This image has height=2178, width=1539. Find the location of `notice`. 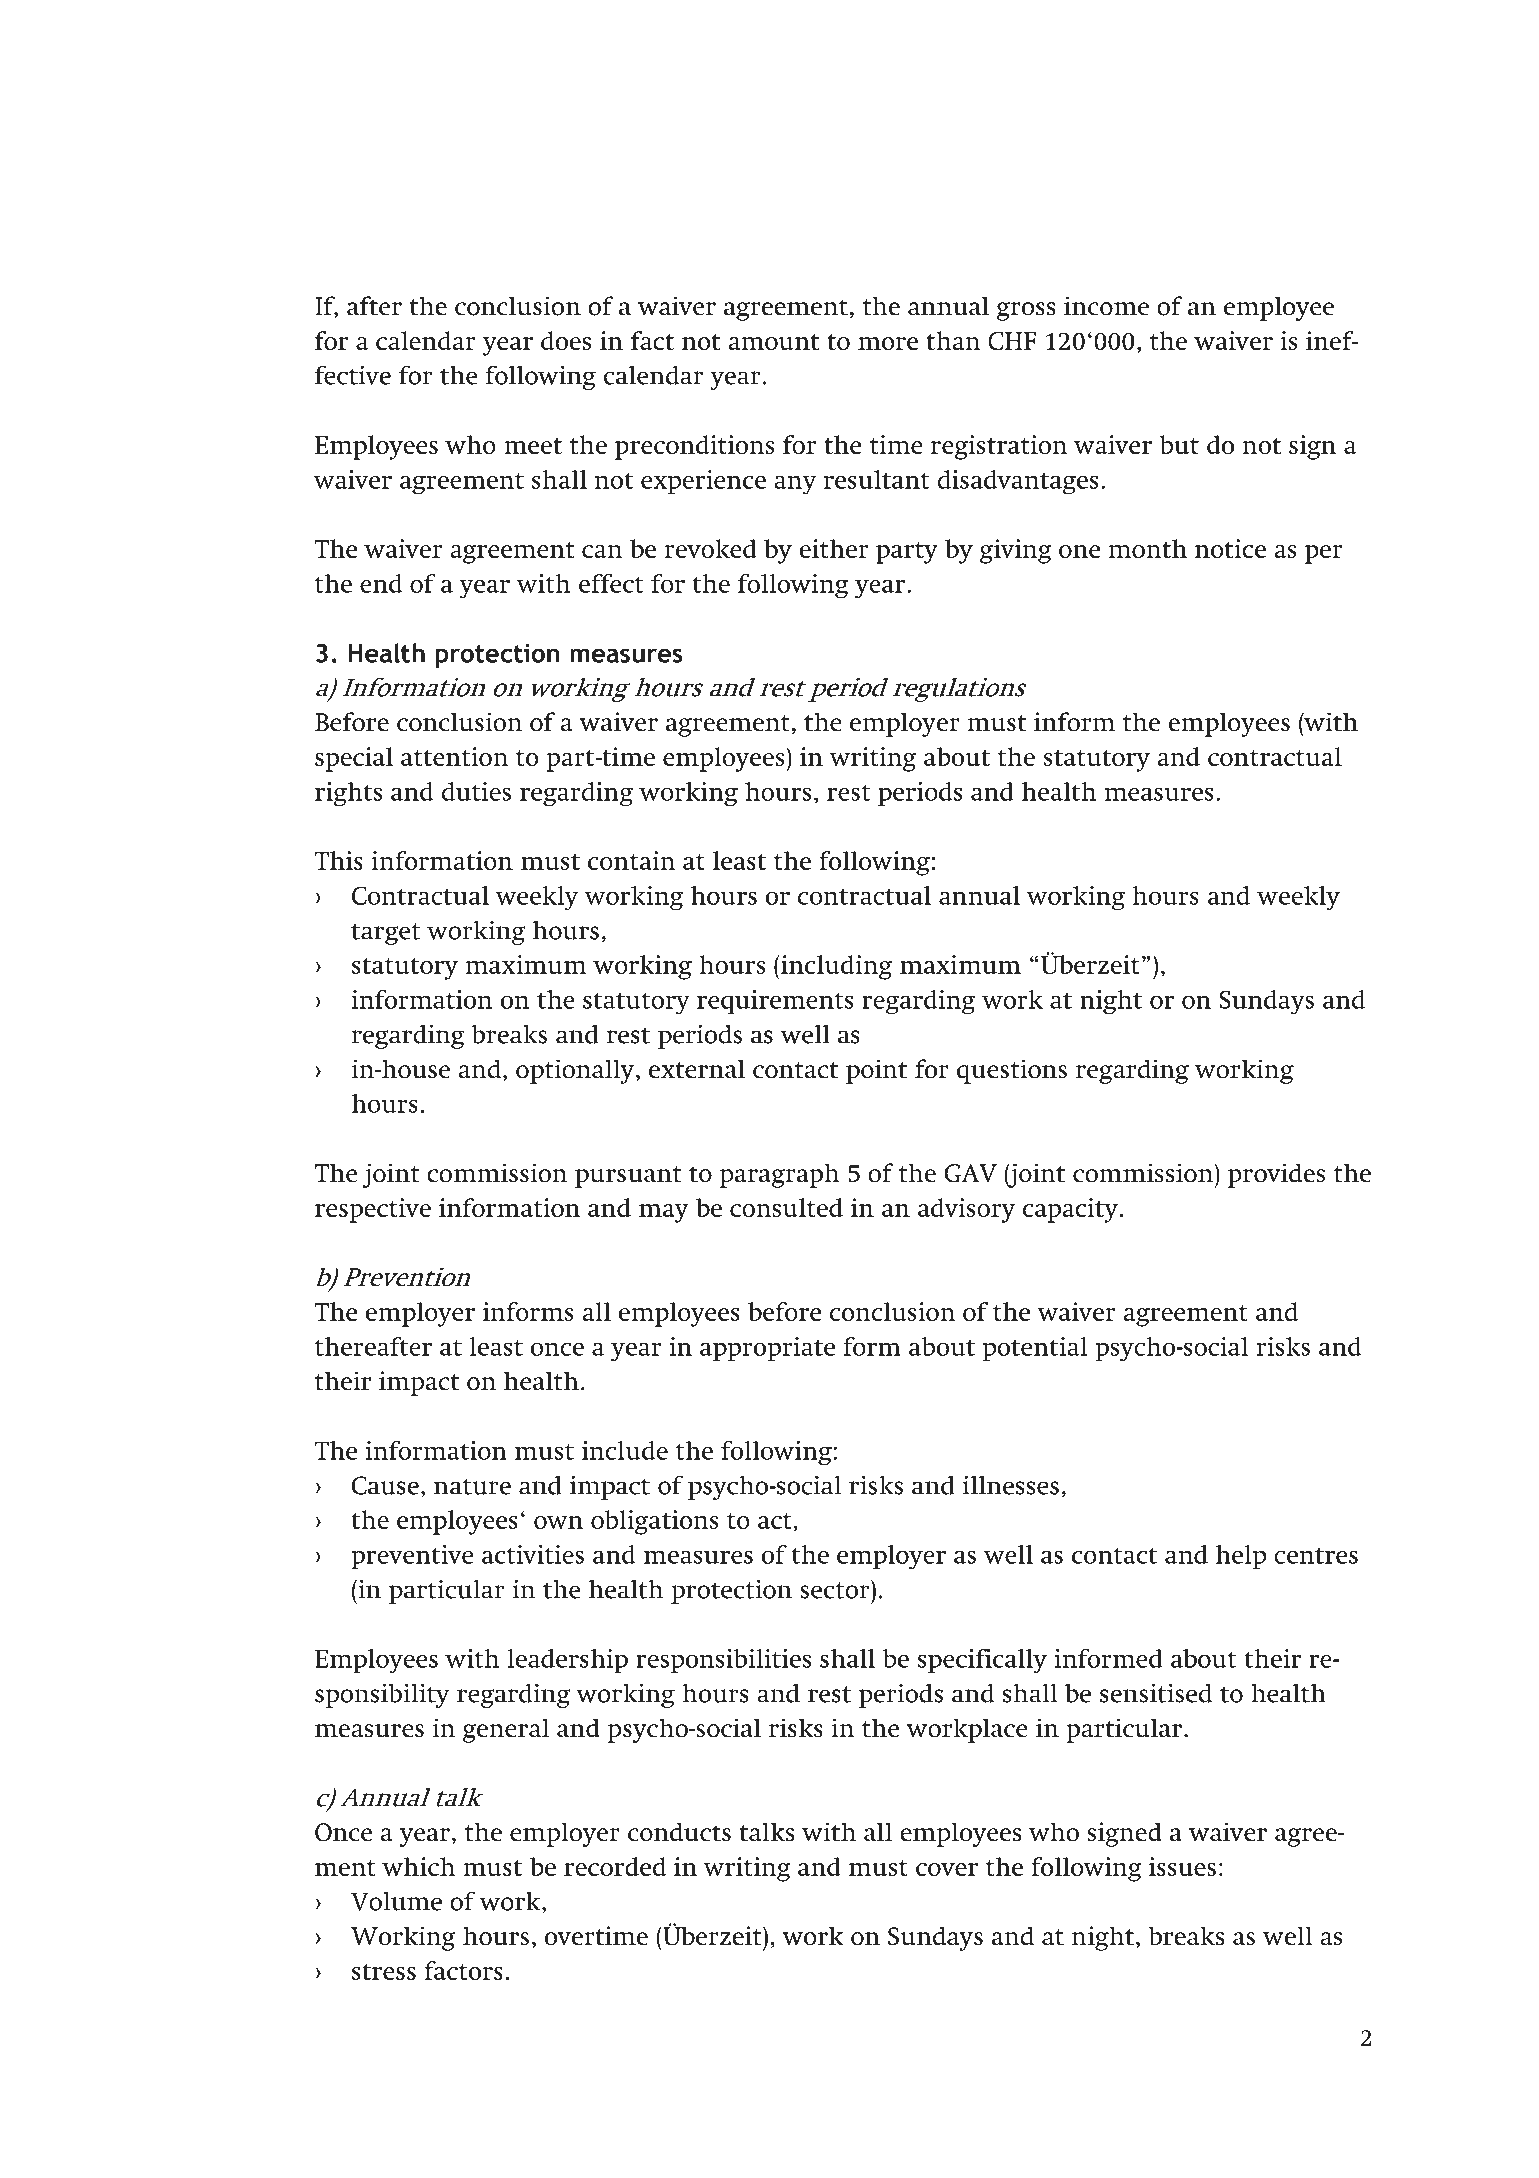

notice is located at coordinates (1230, 548).
